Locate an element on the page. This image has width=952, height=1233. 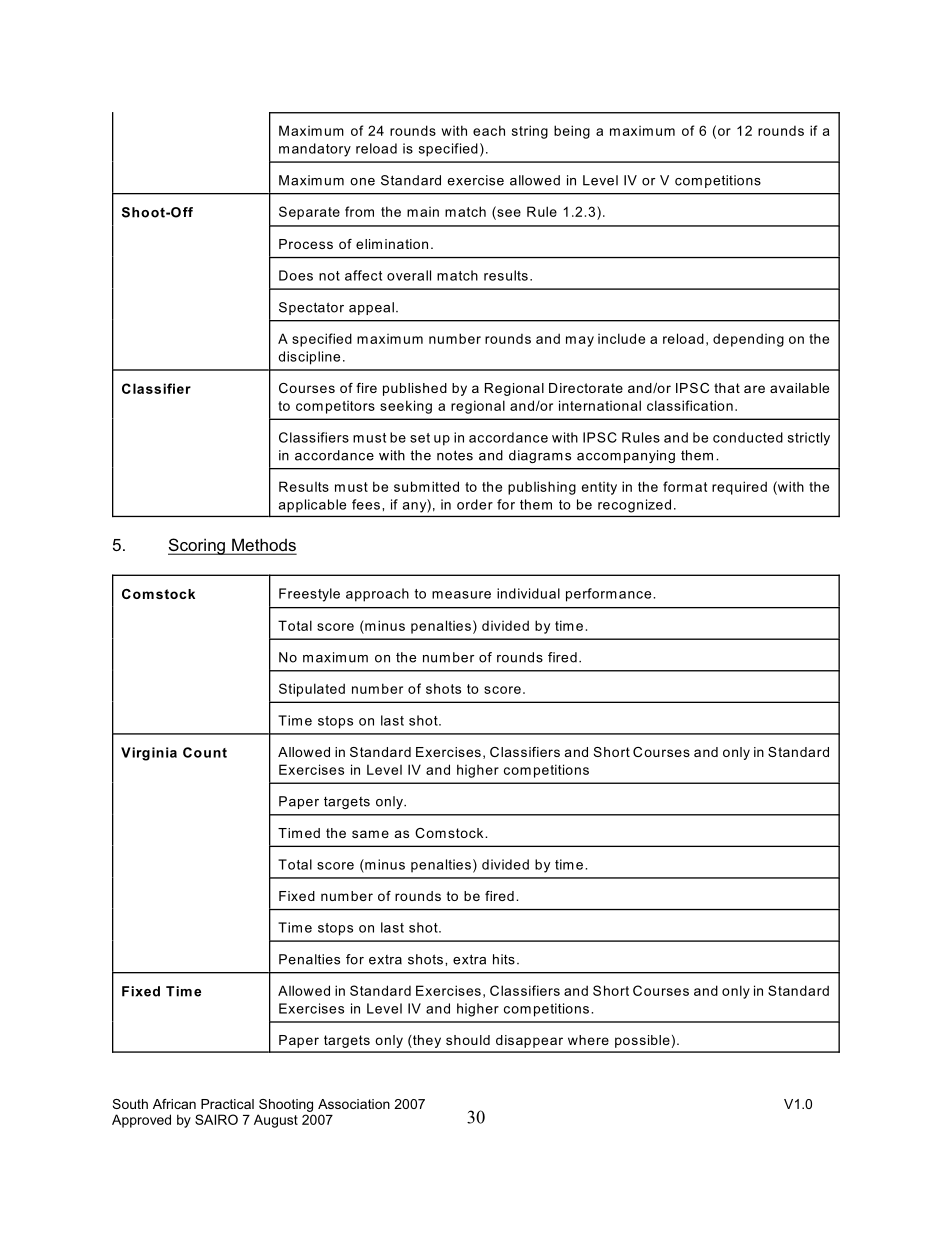
Separate is located at coordinates (309, 213).
